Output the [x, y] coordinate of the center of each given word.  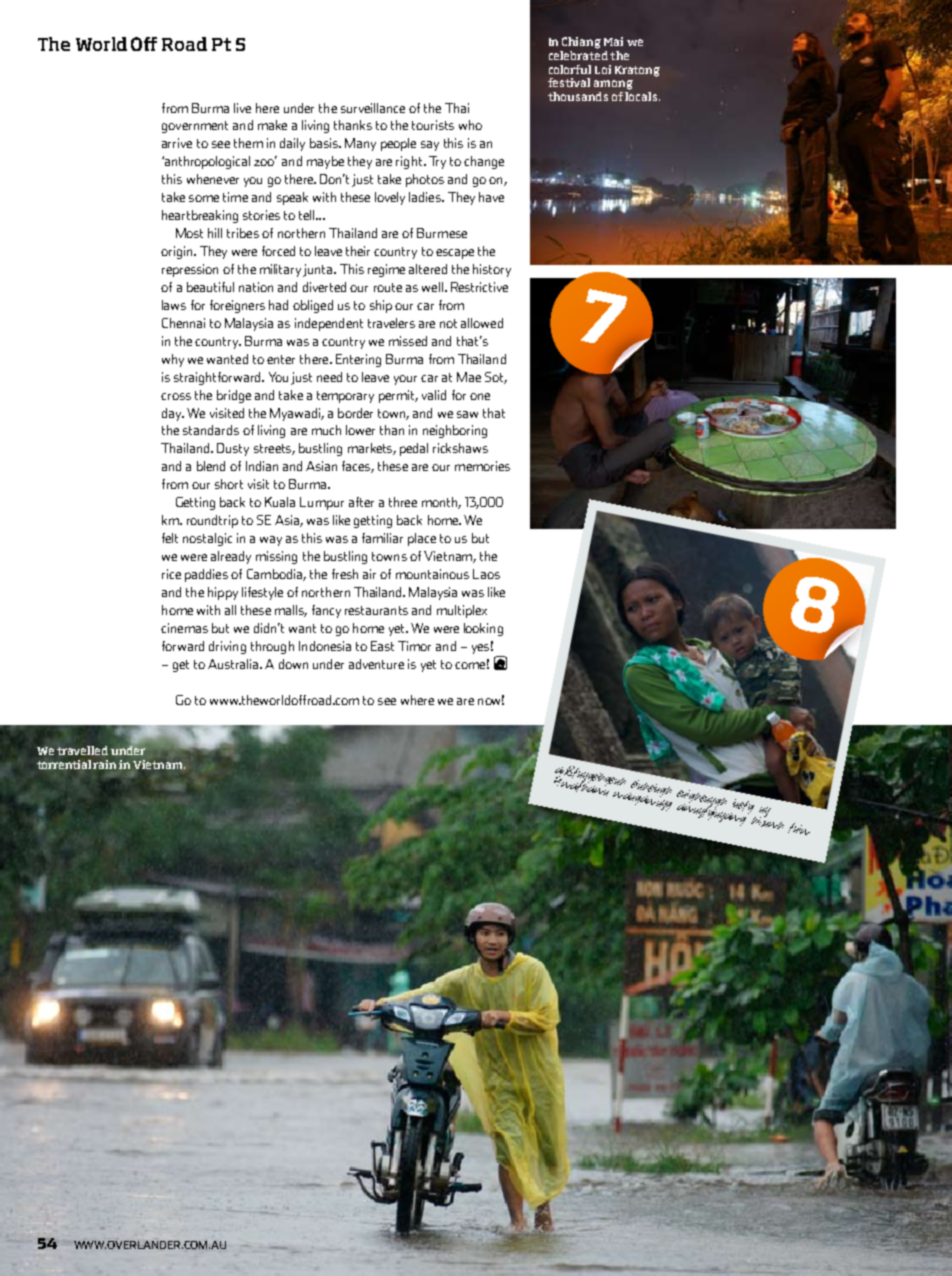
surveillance [373, 108]
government [195, 127]
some [204, 198]
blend [211, 466]
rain [104, 764]
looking [483, 629]
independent [329, 324]
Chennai [183, 323]
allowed [482, 323]
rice [171, 574]
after [361, 502]
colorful [570, 69]
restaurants [376, 610]
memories [482, 466]
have [491, 197]
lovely [390, 198]
